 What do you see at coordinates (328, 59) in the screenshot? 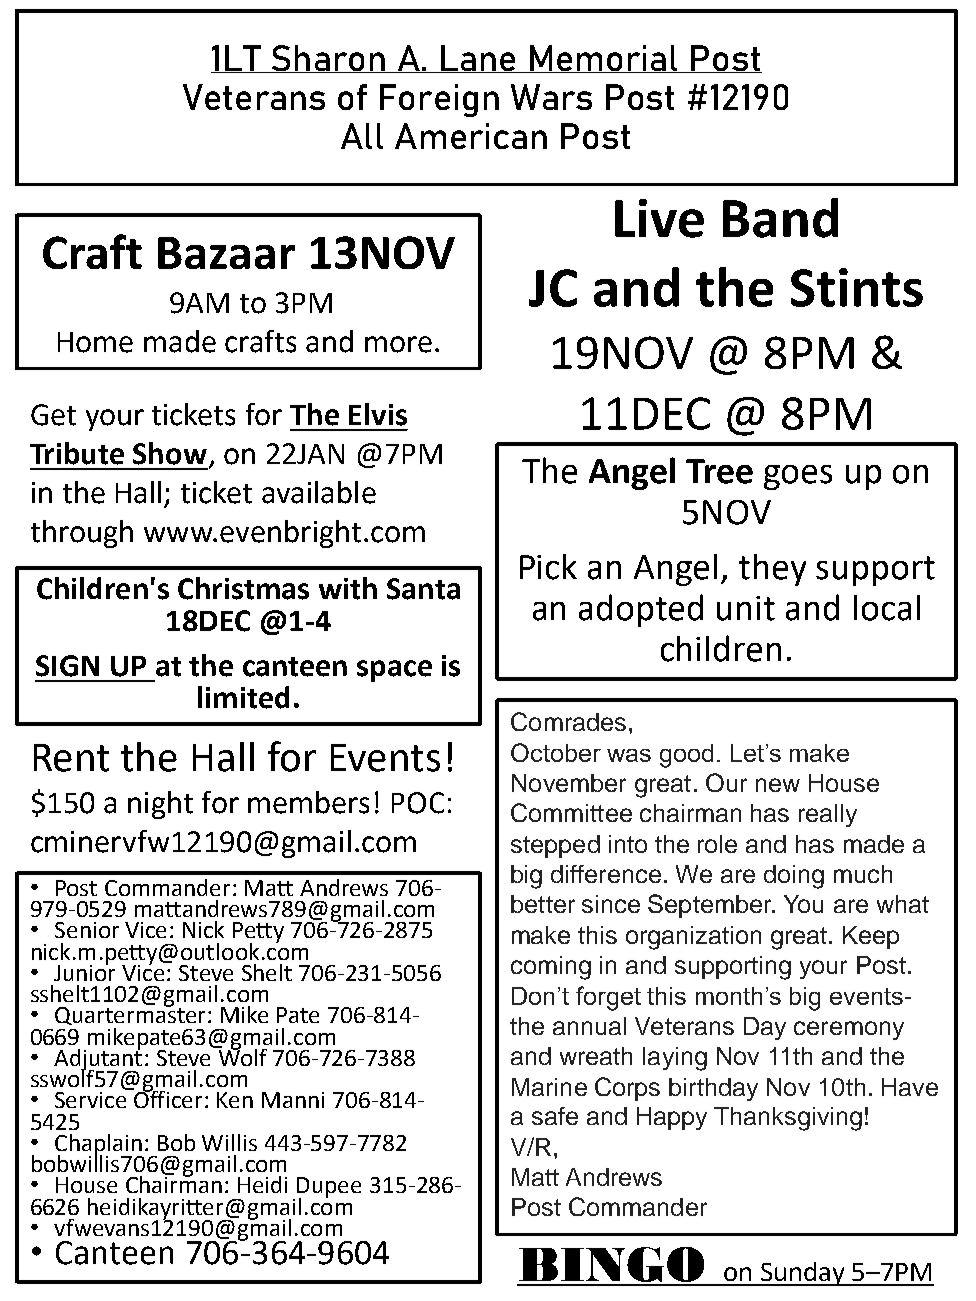
I see `Sharon` at bounding box center [328, 59].
